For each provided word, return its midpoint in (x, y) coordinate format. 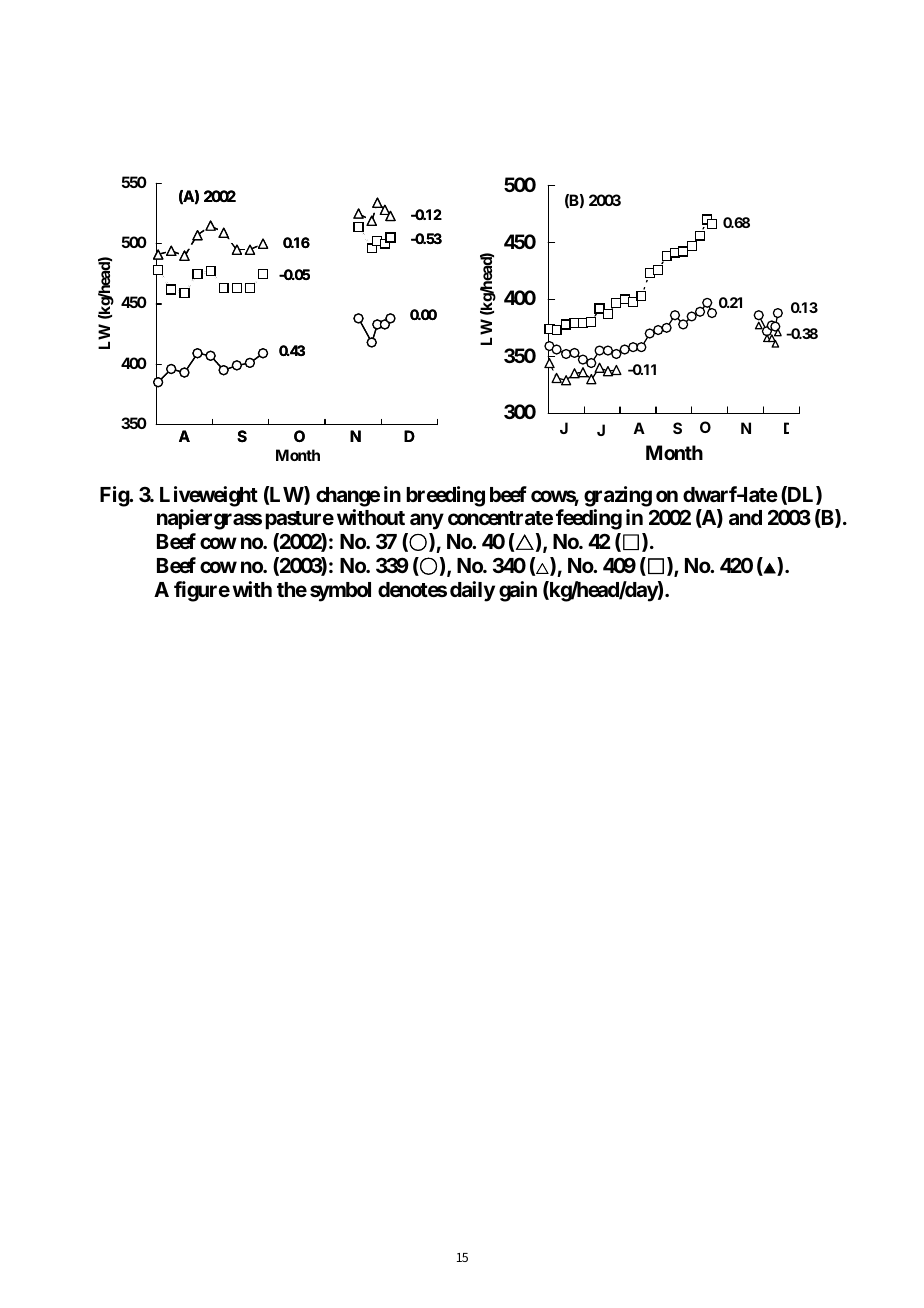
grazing (618, 496)
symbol (340, 592)
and (745, 517)
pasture (299, 520)
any (427, 522)
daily (472, 591)
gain (518, 591)
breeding (445, 496)
